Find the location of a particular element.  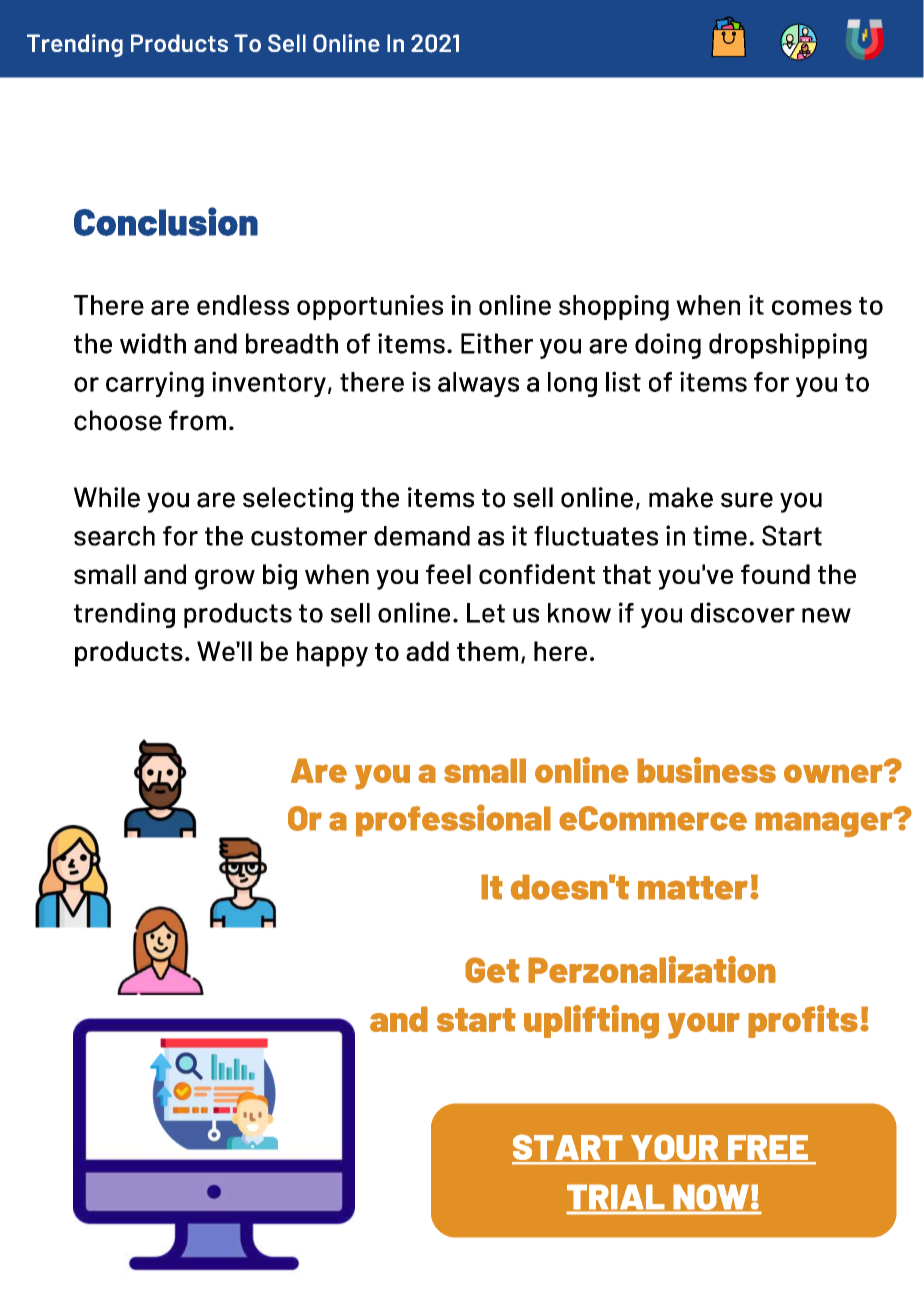

profits is located at coordinates (803, 1021).
